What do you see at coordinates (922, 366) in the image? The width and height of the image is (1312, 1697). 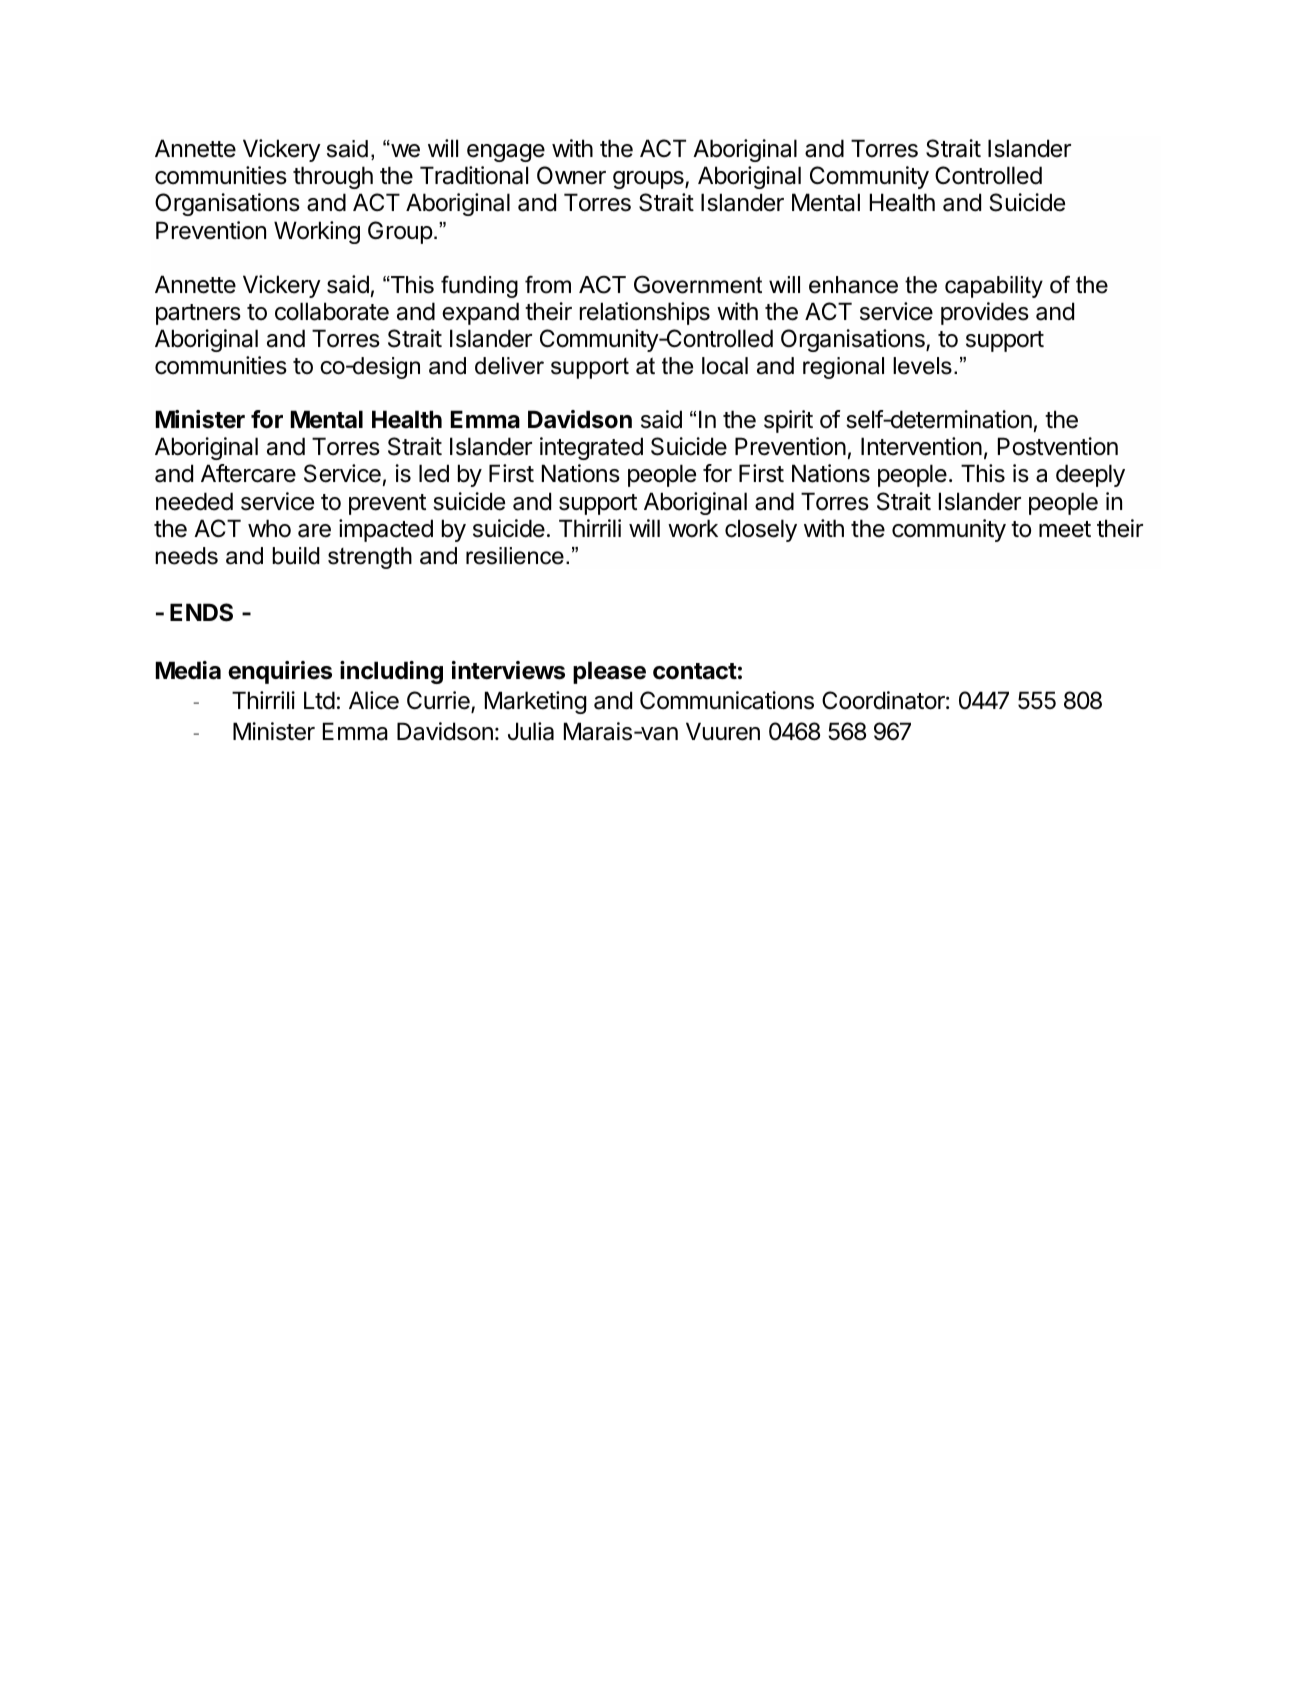 I see `levels` at bounding box center [922, 366].
